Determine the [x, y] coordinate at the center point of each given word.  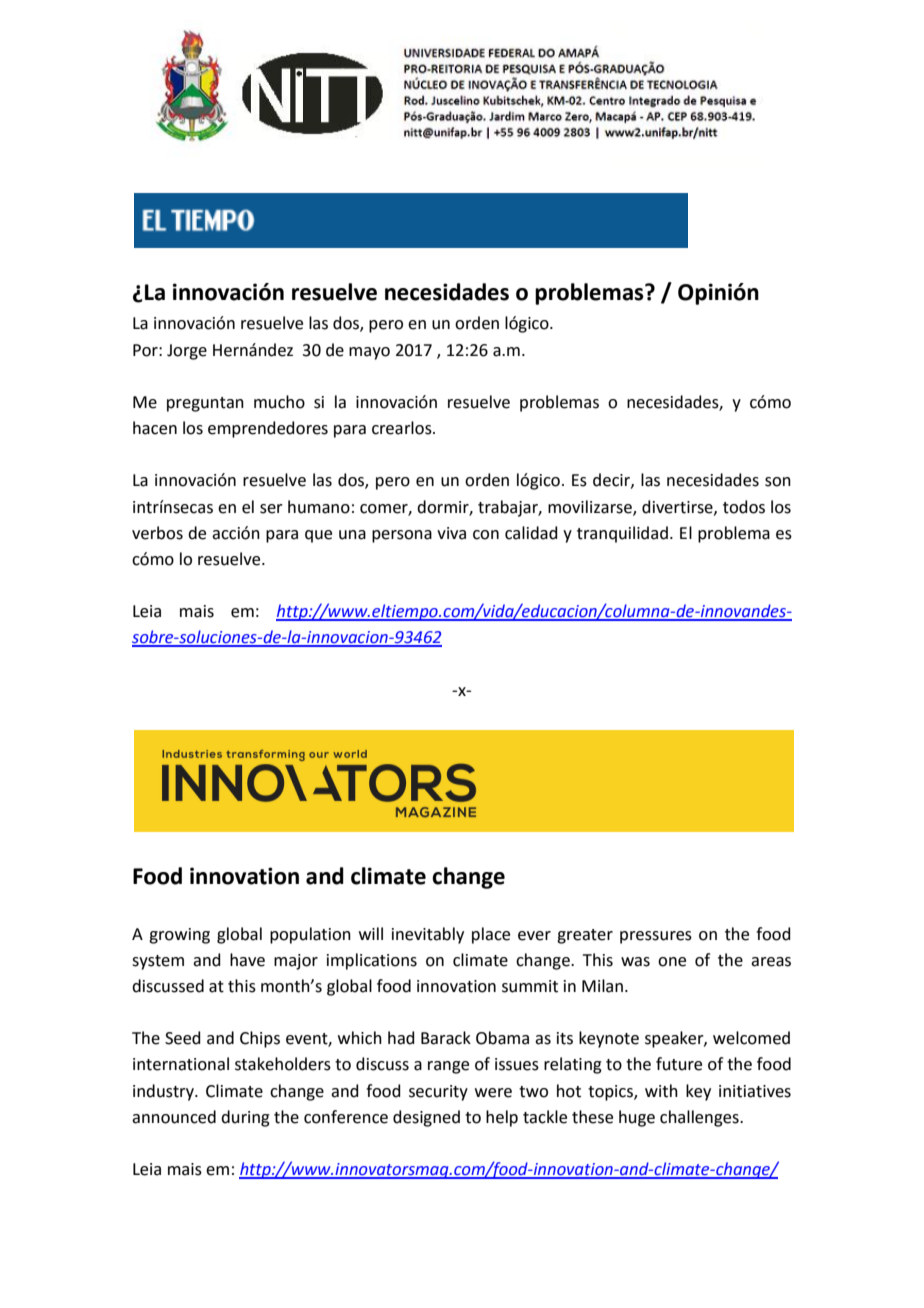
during [245, 1118]
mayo [369, 353]
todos [744, 507]
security [438, 1093]
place [491, 935]
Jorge [187, 352]
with [661, 1091]
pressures [656, 937]
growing [179, 936]
